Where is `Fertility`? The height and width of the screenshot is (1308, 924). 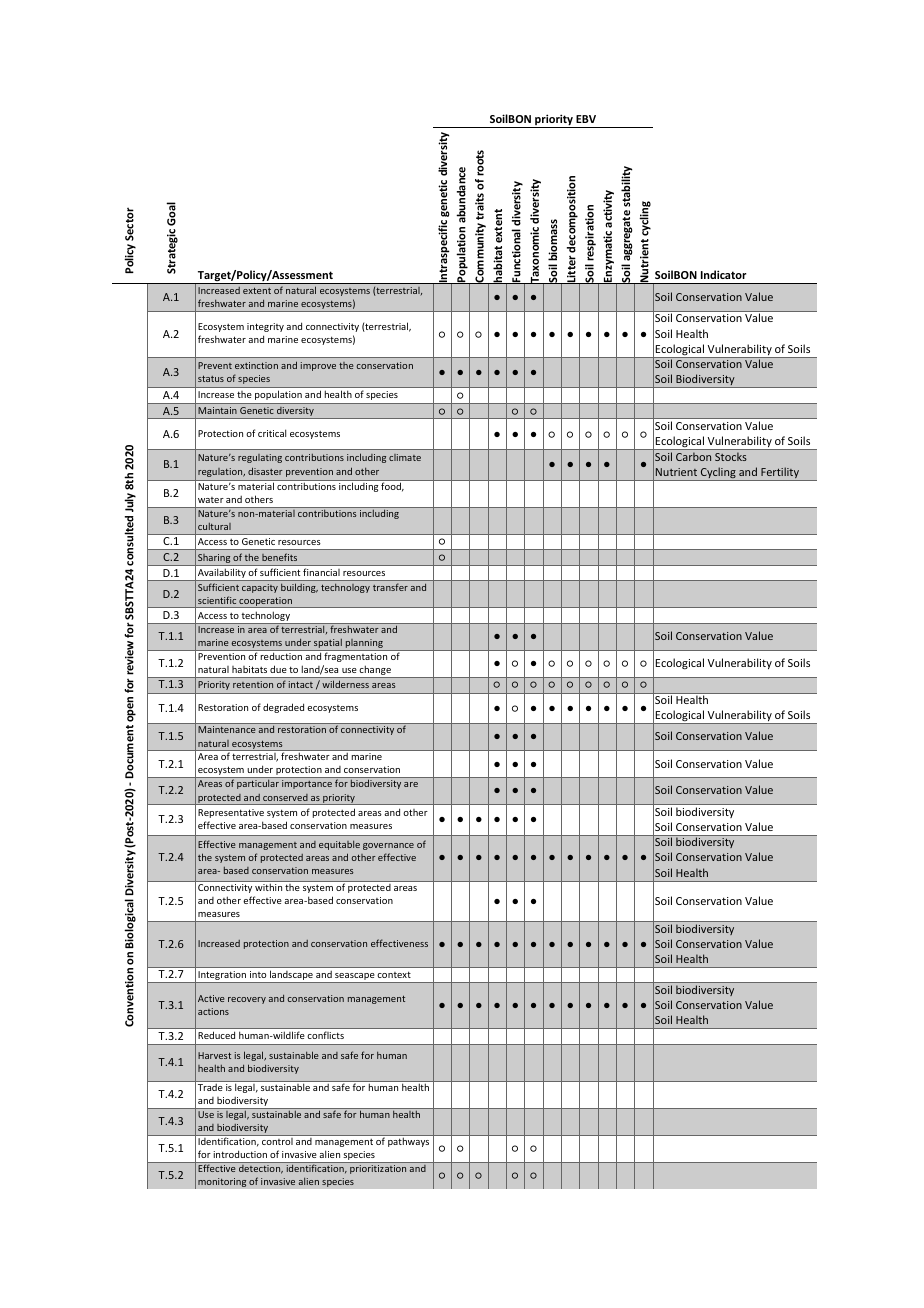
Fertility is located at coordinates (780, 474).
